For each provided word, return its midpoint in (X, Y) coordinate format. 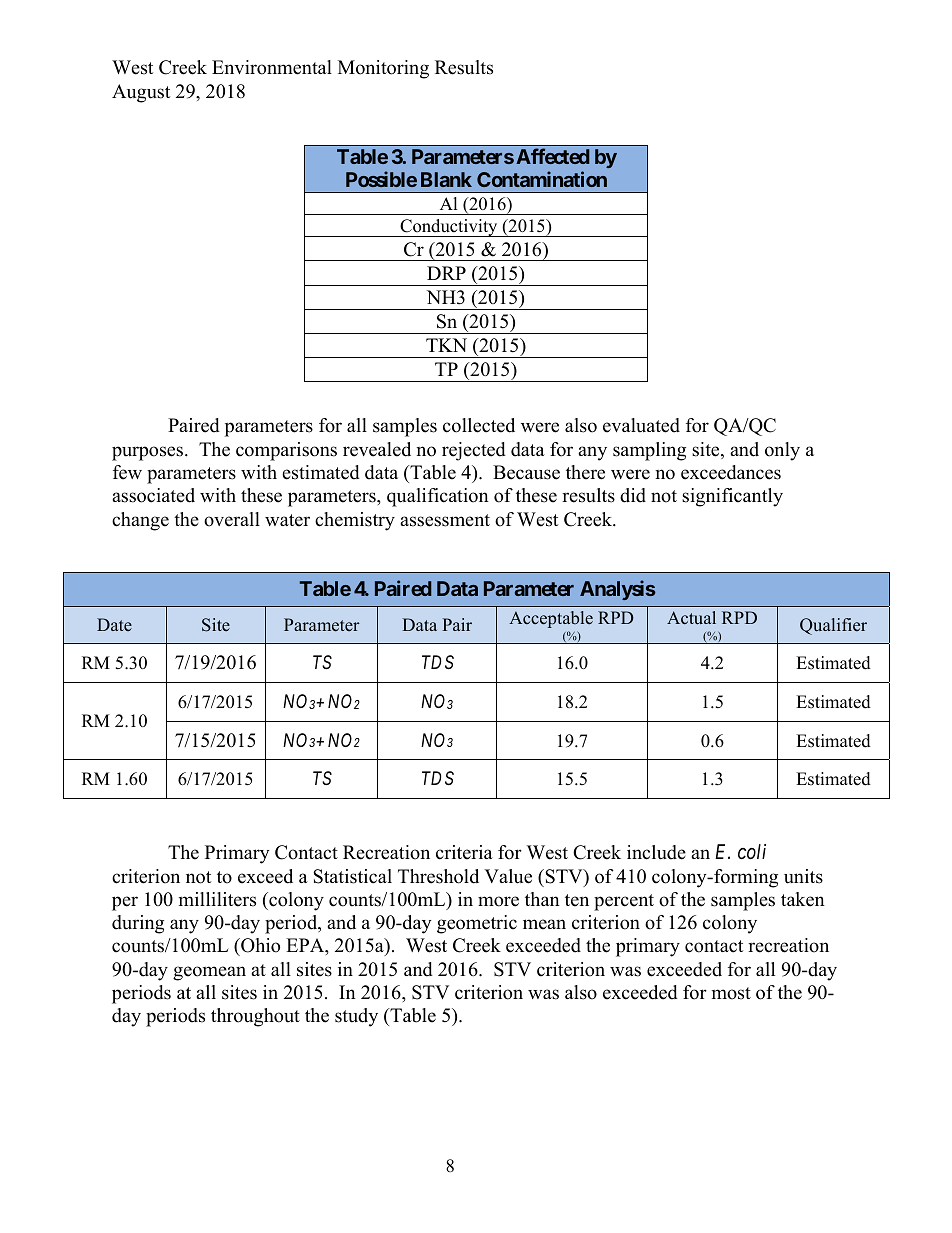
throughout (255, 1017)
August (141, 93)
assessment (445, 520)
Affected (552, 156)
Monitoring (383, 69)
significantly (732, 497)
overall (232, 519)
